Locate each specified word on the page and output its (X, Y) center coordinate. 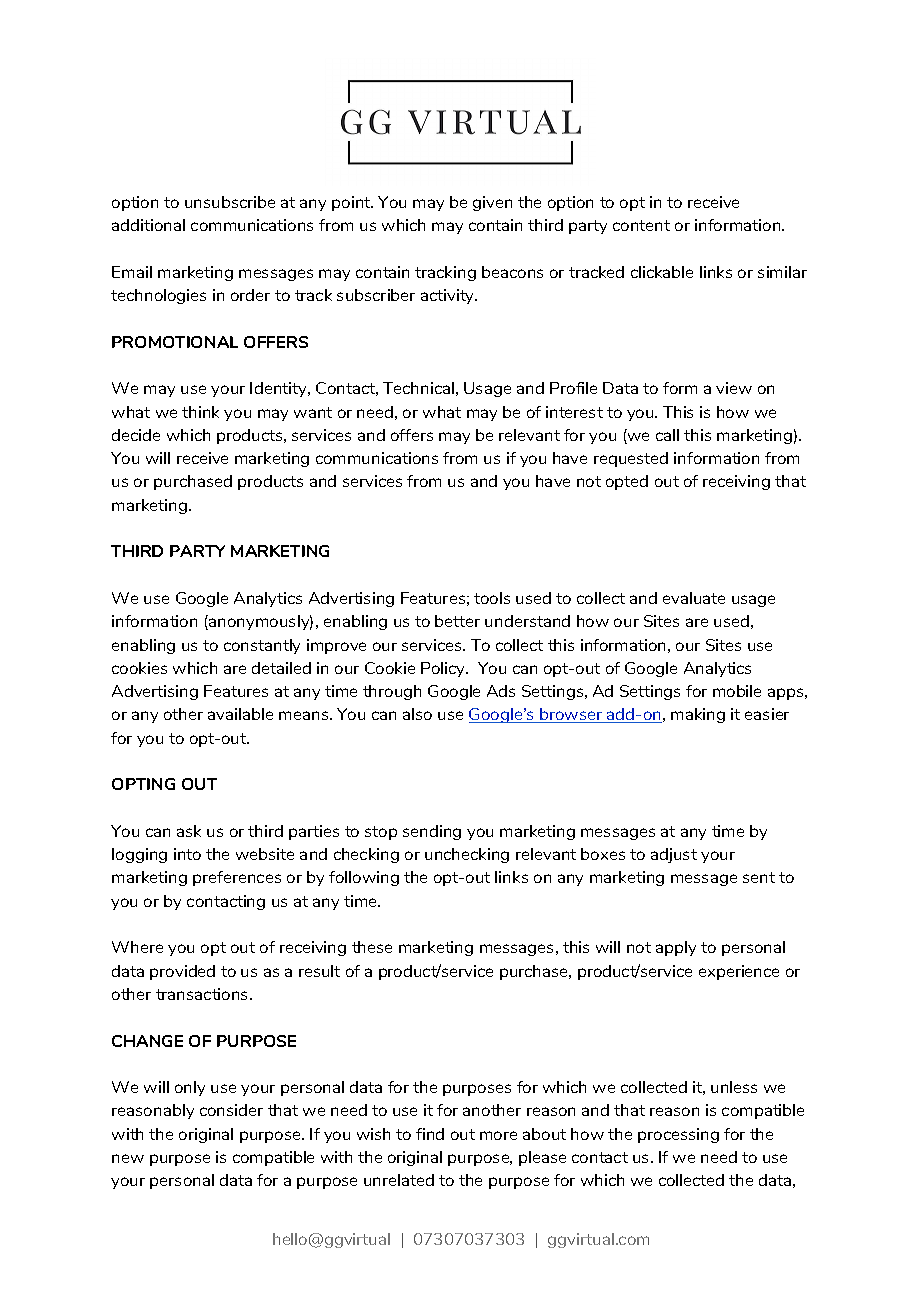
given (492, 203)
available (240, 714)
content (641, 225)
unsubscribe (230, 202)
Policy (444, 669)
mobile (737, 691)
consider (231, 1110)
